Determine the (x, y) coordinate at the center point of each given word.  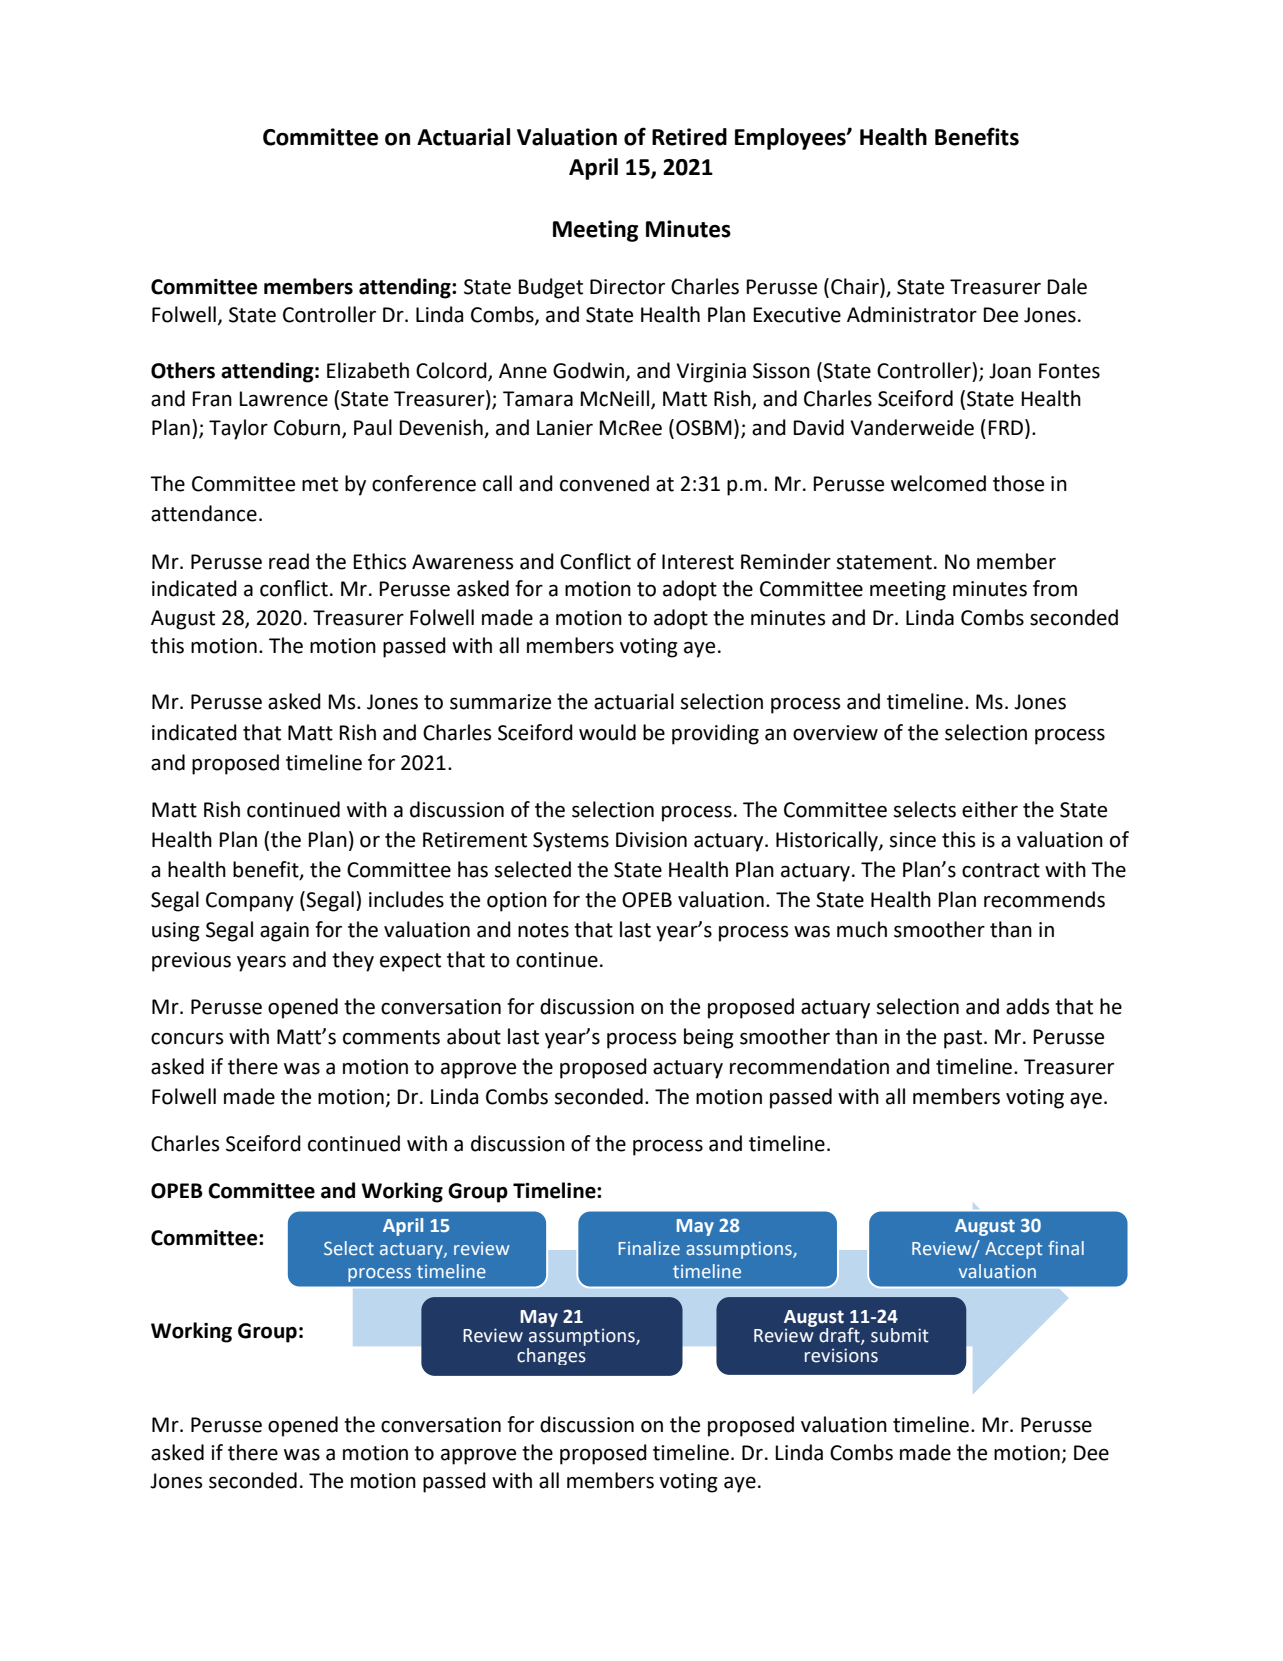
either (990, 809)
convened (604, 483)
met (320, 484)
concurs (187, 1039)
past (964, 1039)
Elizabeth (368, 370)
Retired (689, 137)
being (709, 1038)
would (607, 732)
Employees (791, 139)
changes (551, 1355)
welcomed (938, 483)
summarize (500, 702)
